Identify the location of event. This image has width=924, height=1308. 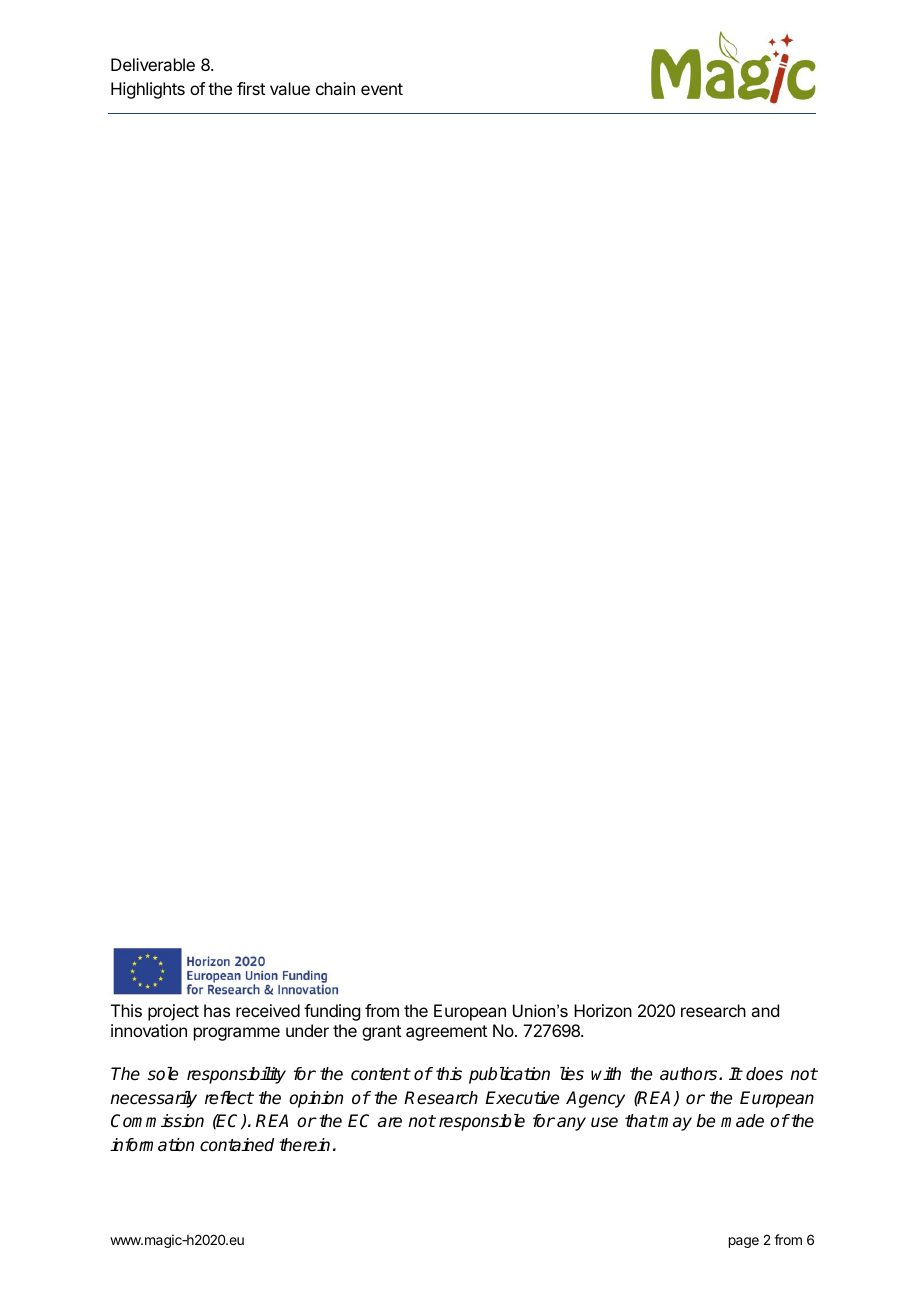
(382, 89).
